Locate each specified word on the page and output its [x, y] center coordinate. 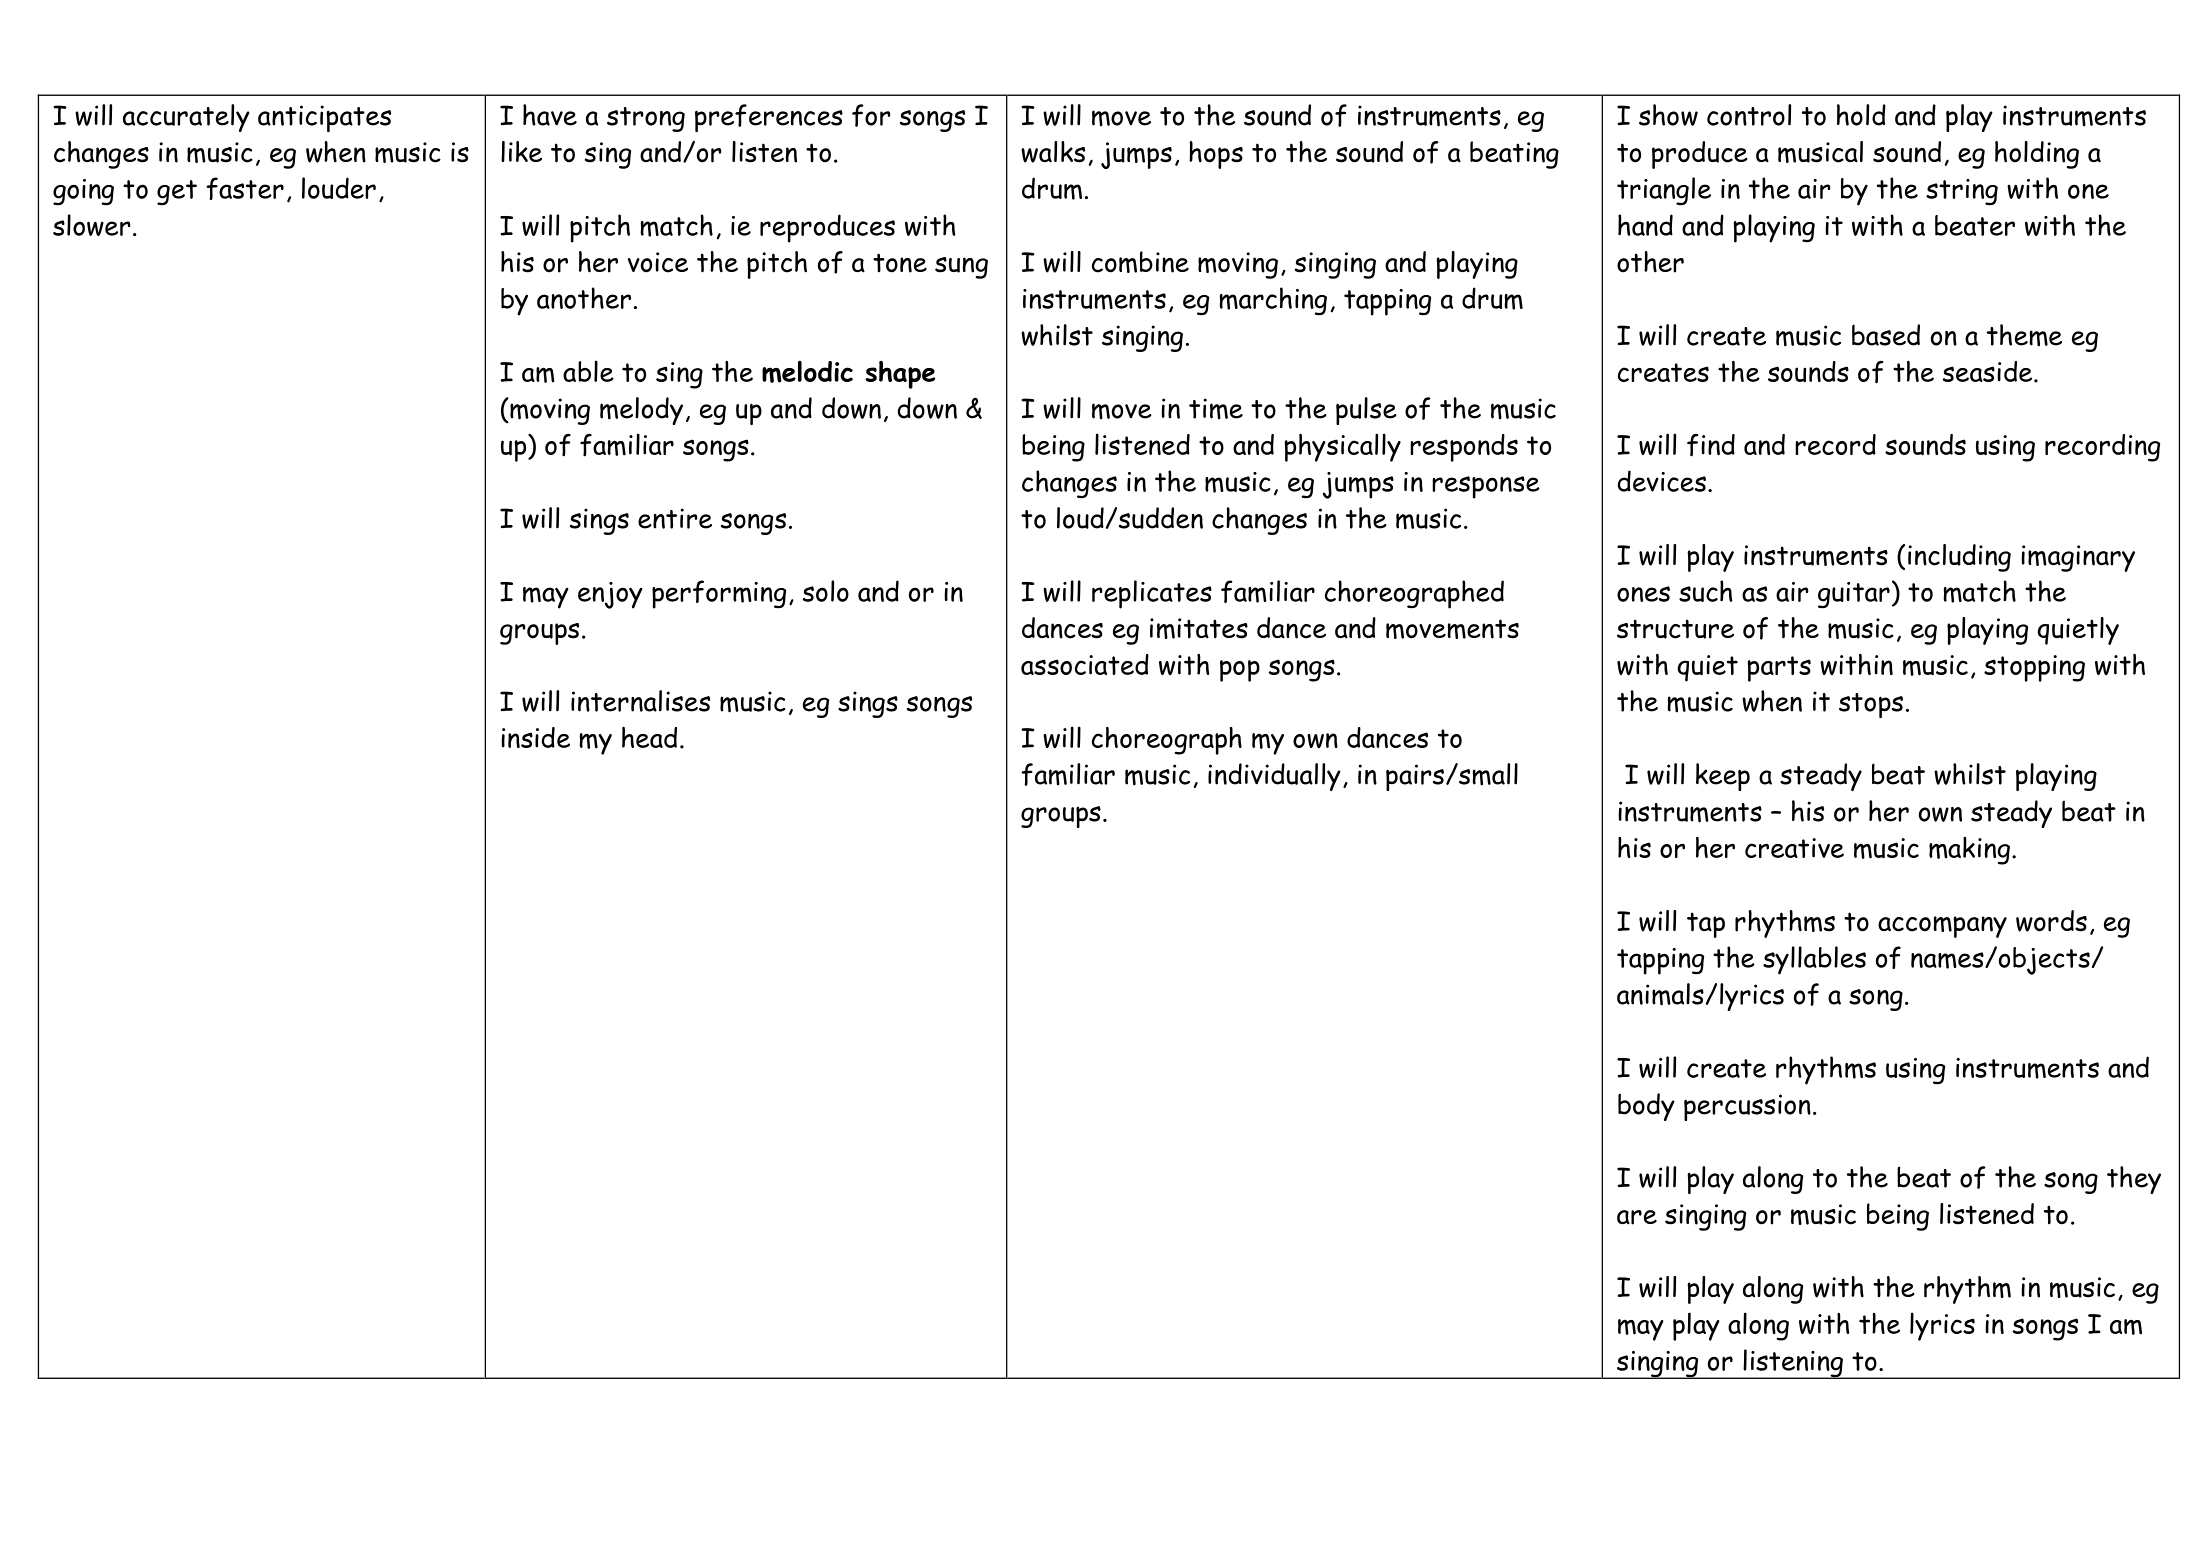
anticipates [324, 118]
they [2134, 1180]
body [1646, 1107]
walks [1053, 152]
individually [1274, 777]
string [1962, 192]
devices [1662, 481]
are [1637, 1217]
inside [535, 737]
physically [1342, 447]
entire [675, 518]
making [1969, 851]
